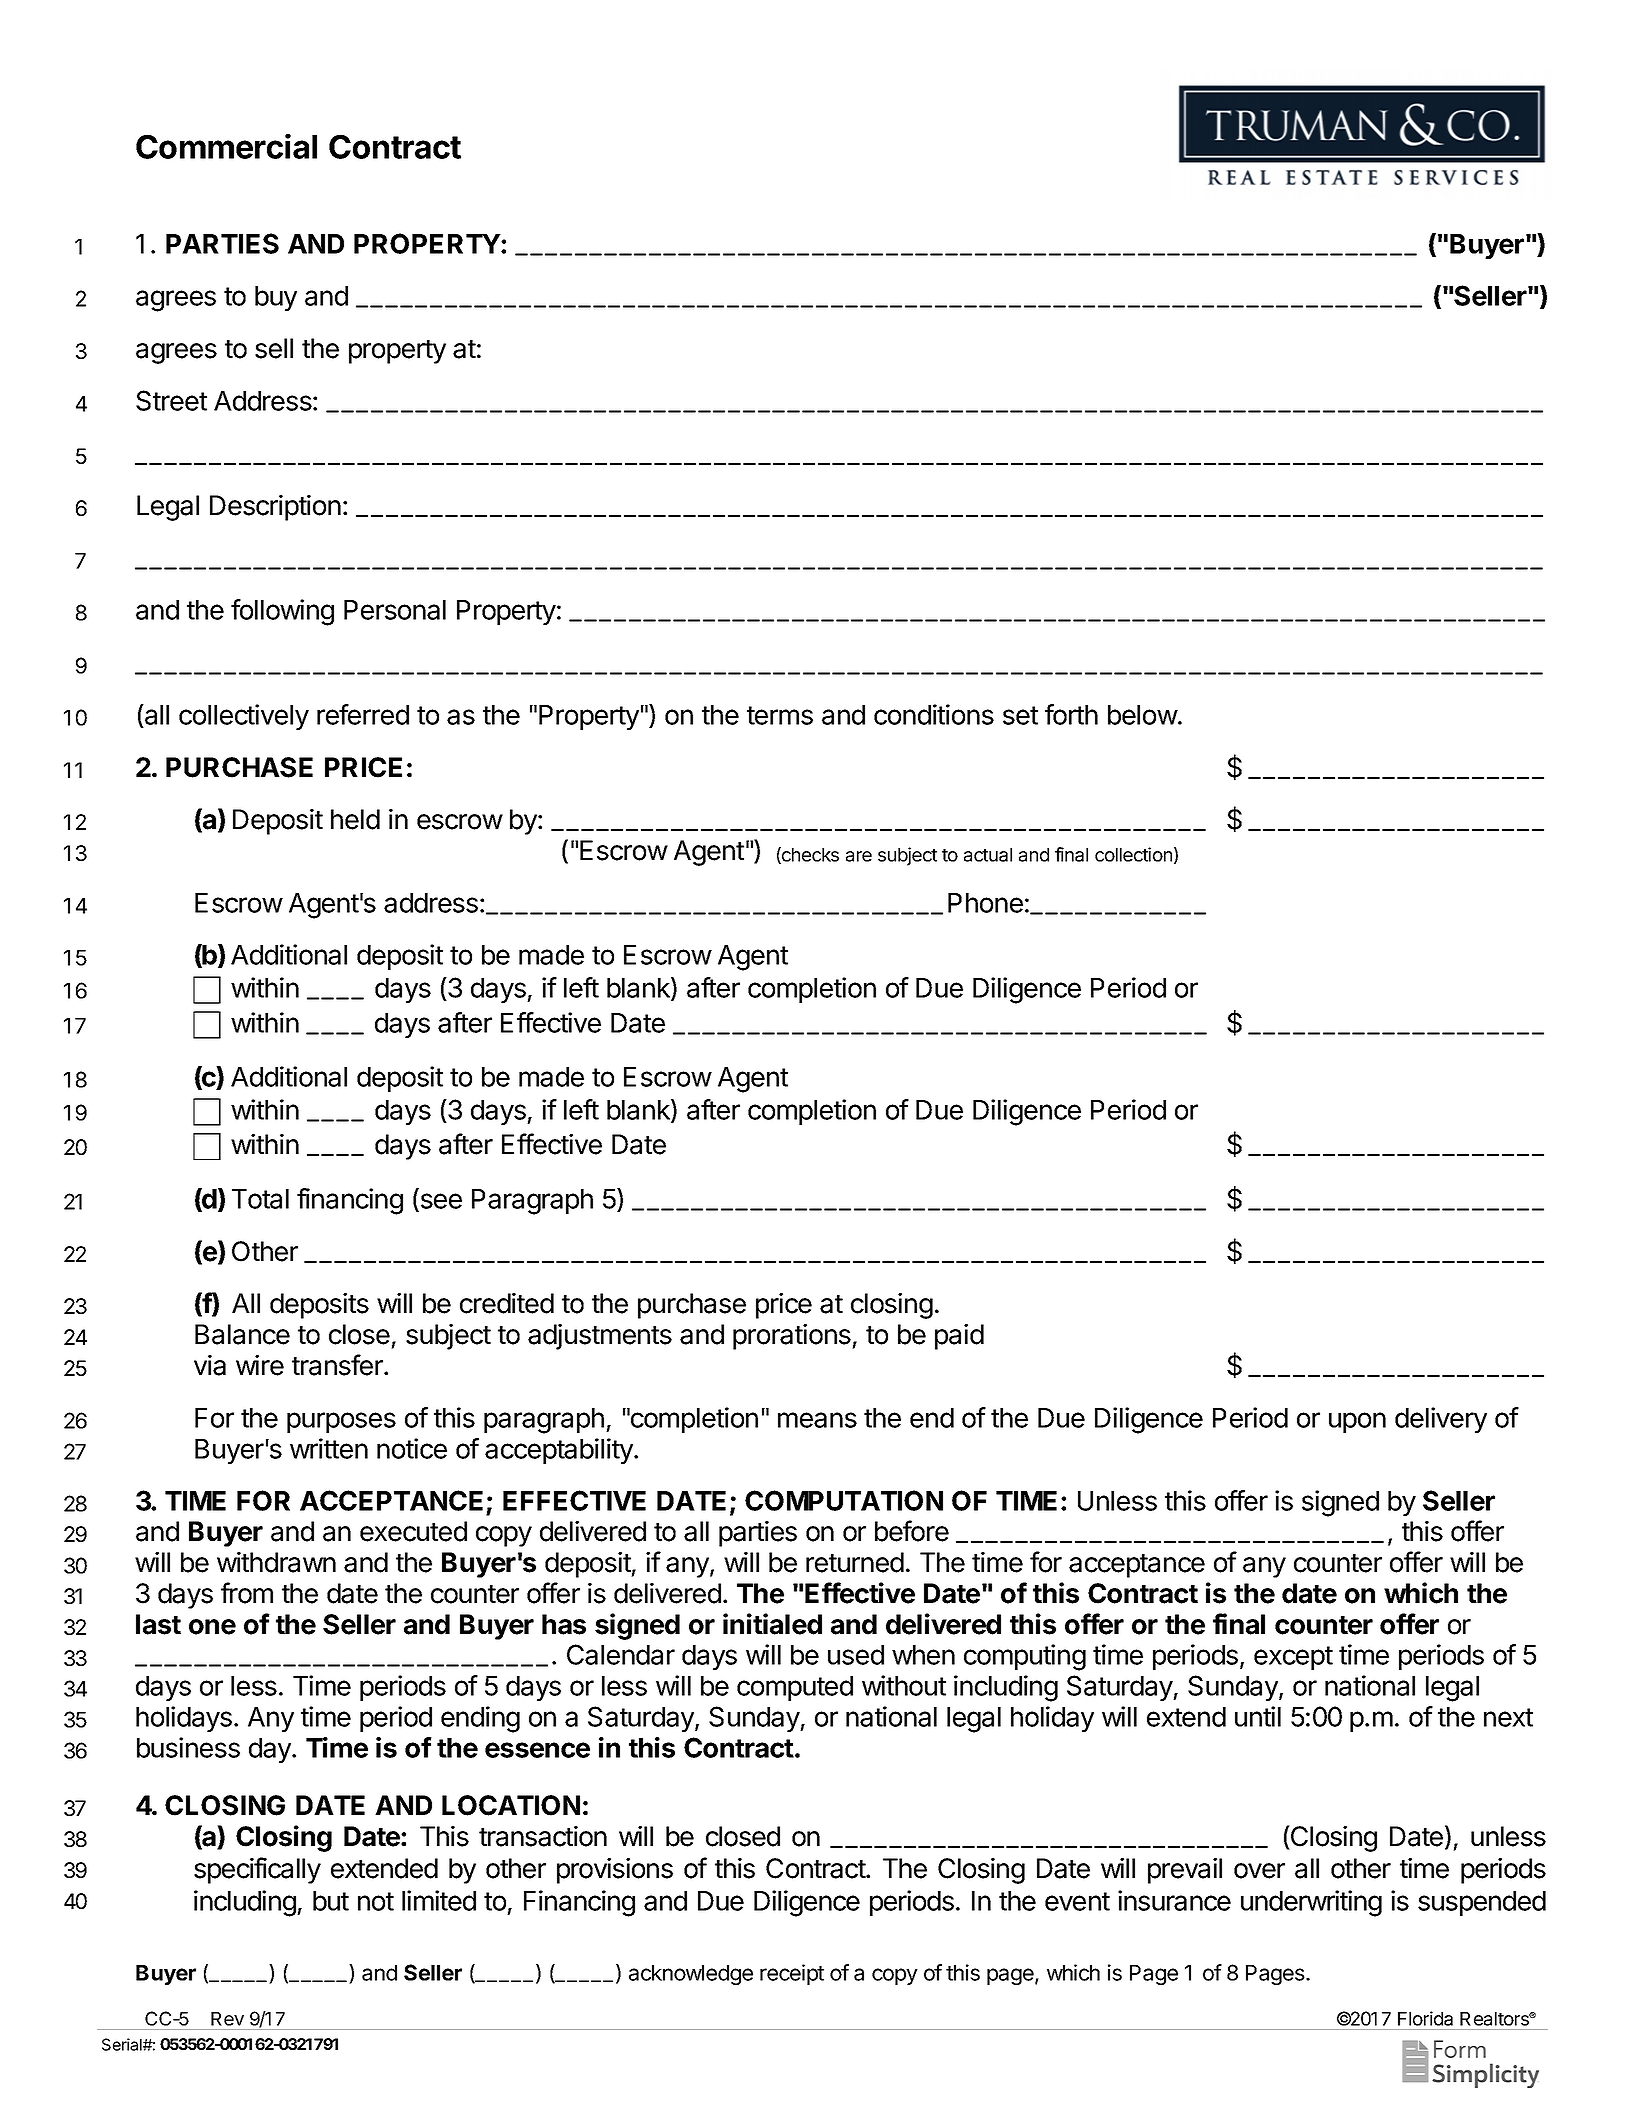  I want to click on but, so click(331, 1901).
